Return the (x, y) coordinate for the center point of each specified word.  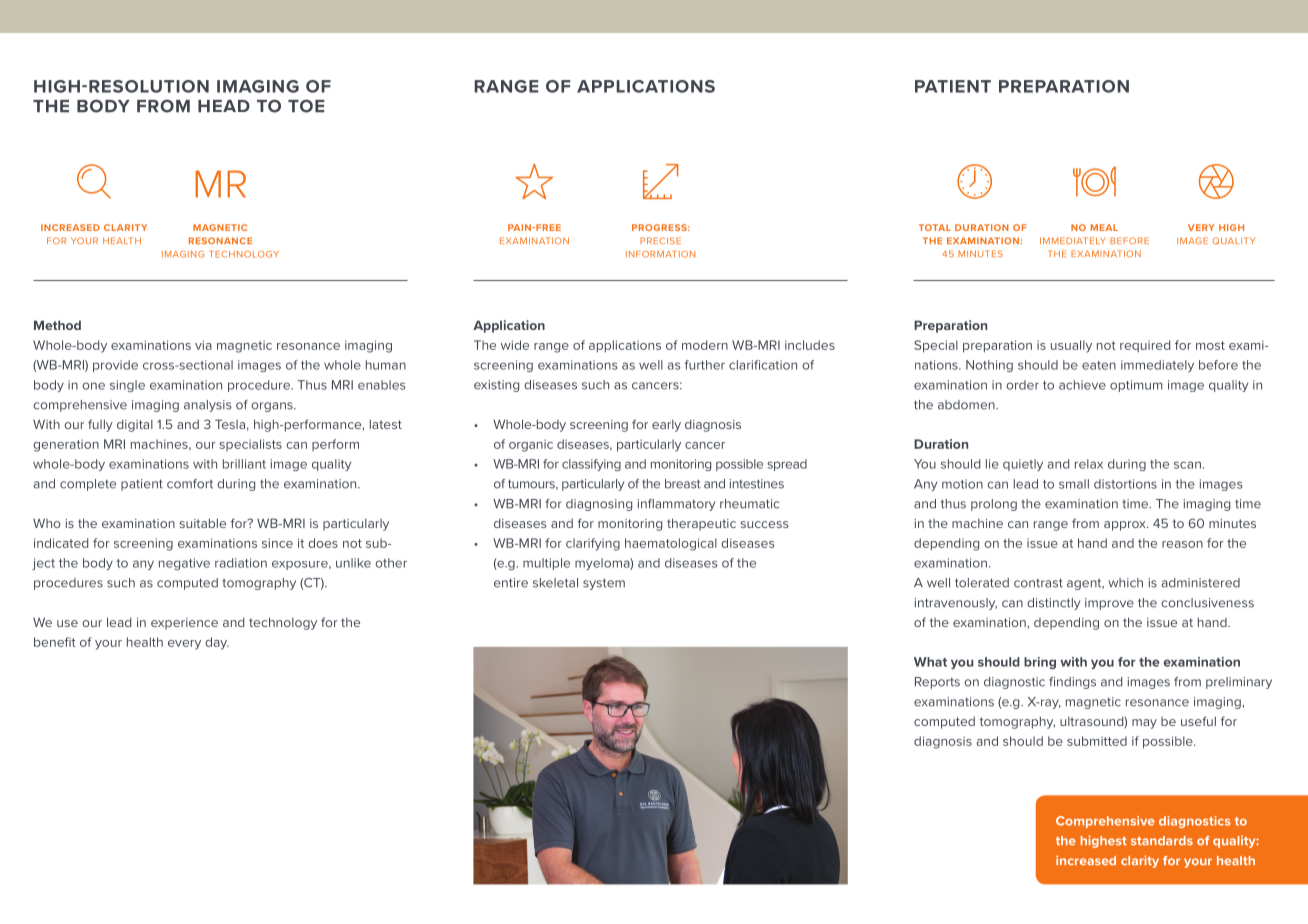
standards (1162, 841)
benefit (55, 642)
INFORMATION (660, 254)
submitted (1097, 741)
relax (1089, 464)
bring (1040, 663)
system (604, 584)
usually (1071, 346)
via (203, 345)
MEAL (1104, 227)
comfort (190, 484)
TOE (306, 106)
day (217, 643)
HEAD (224, 106)
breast (683, 484)
